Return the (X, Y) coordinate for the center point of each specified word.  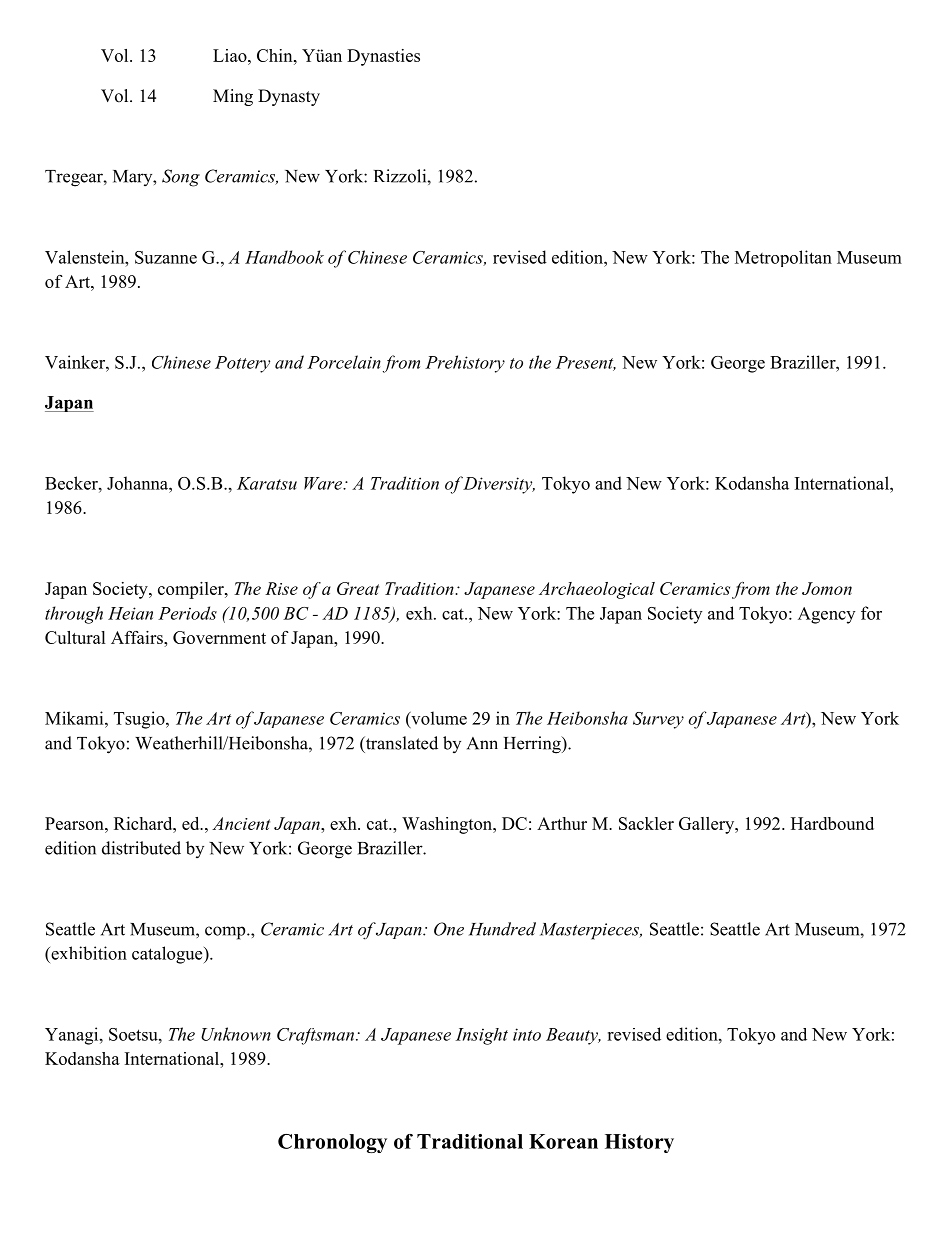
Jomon (827, 588)
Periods (187, 613)
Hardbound (832, 823)
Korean (563, 1141)
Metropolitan (783, 258)
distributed (141, 848)
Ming (233, 97)
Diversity (498, 485)
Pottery (242, 364)
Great (358, 588)
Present (586, 363)
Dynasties (383, 57)
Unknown (236, 1034)
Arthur (562, 823)
